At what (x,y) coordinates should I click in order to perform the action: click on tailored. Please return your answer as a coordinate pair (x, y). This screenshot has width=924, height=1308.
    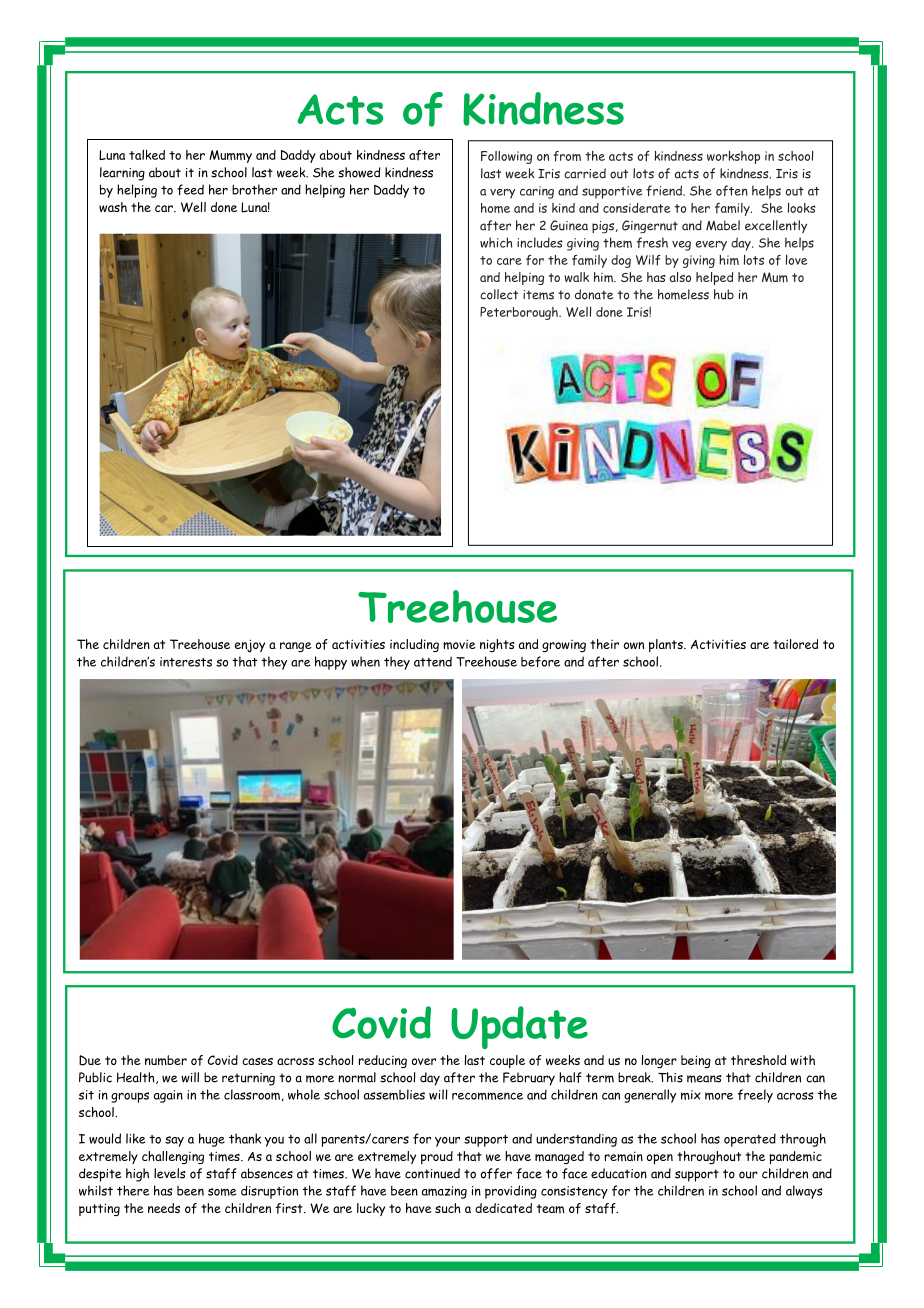
    Looking at the image, I should click on (795, 644).
